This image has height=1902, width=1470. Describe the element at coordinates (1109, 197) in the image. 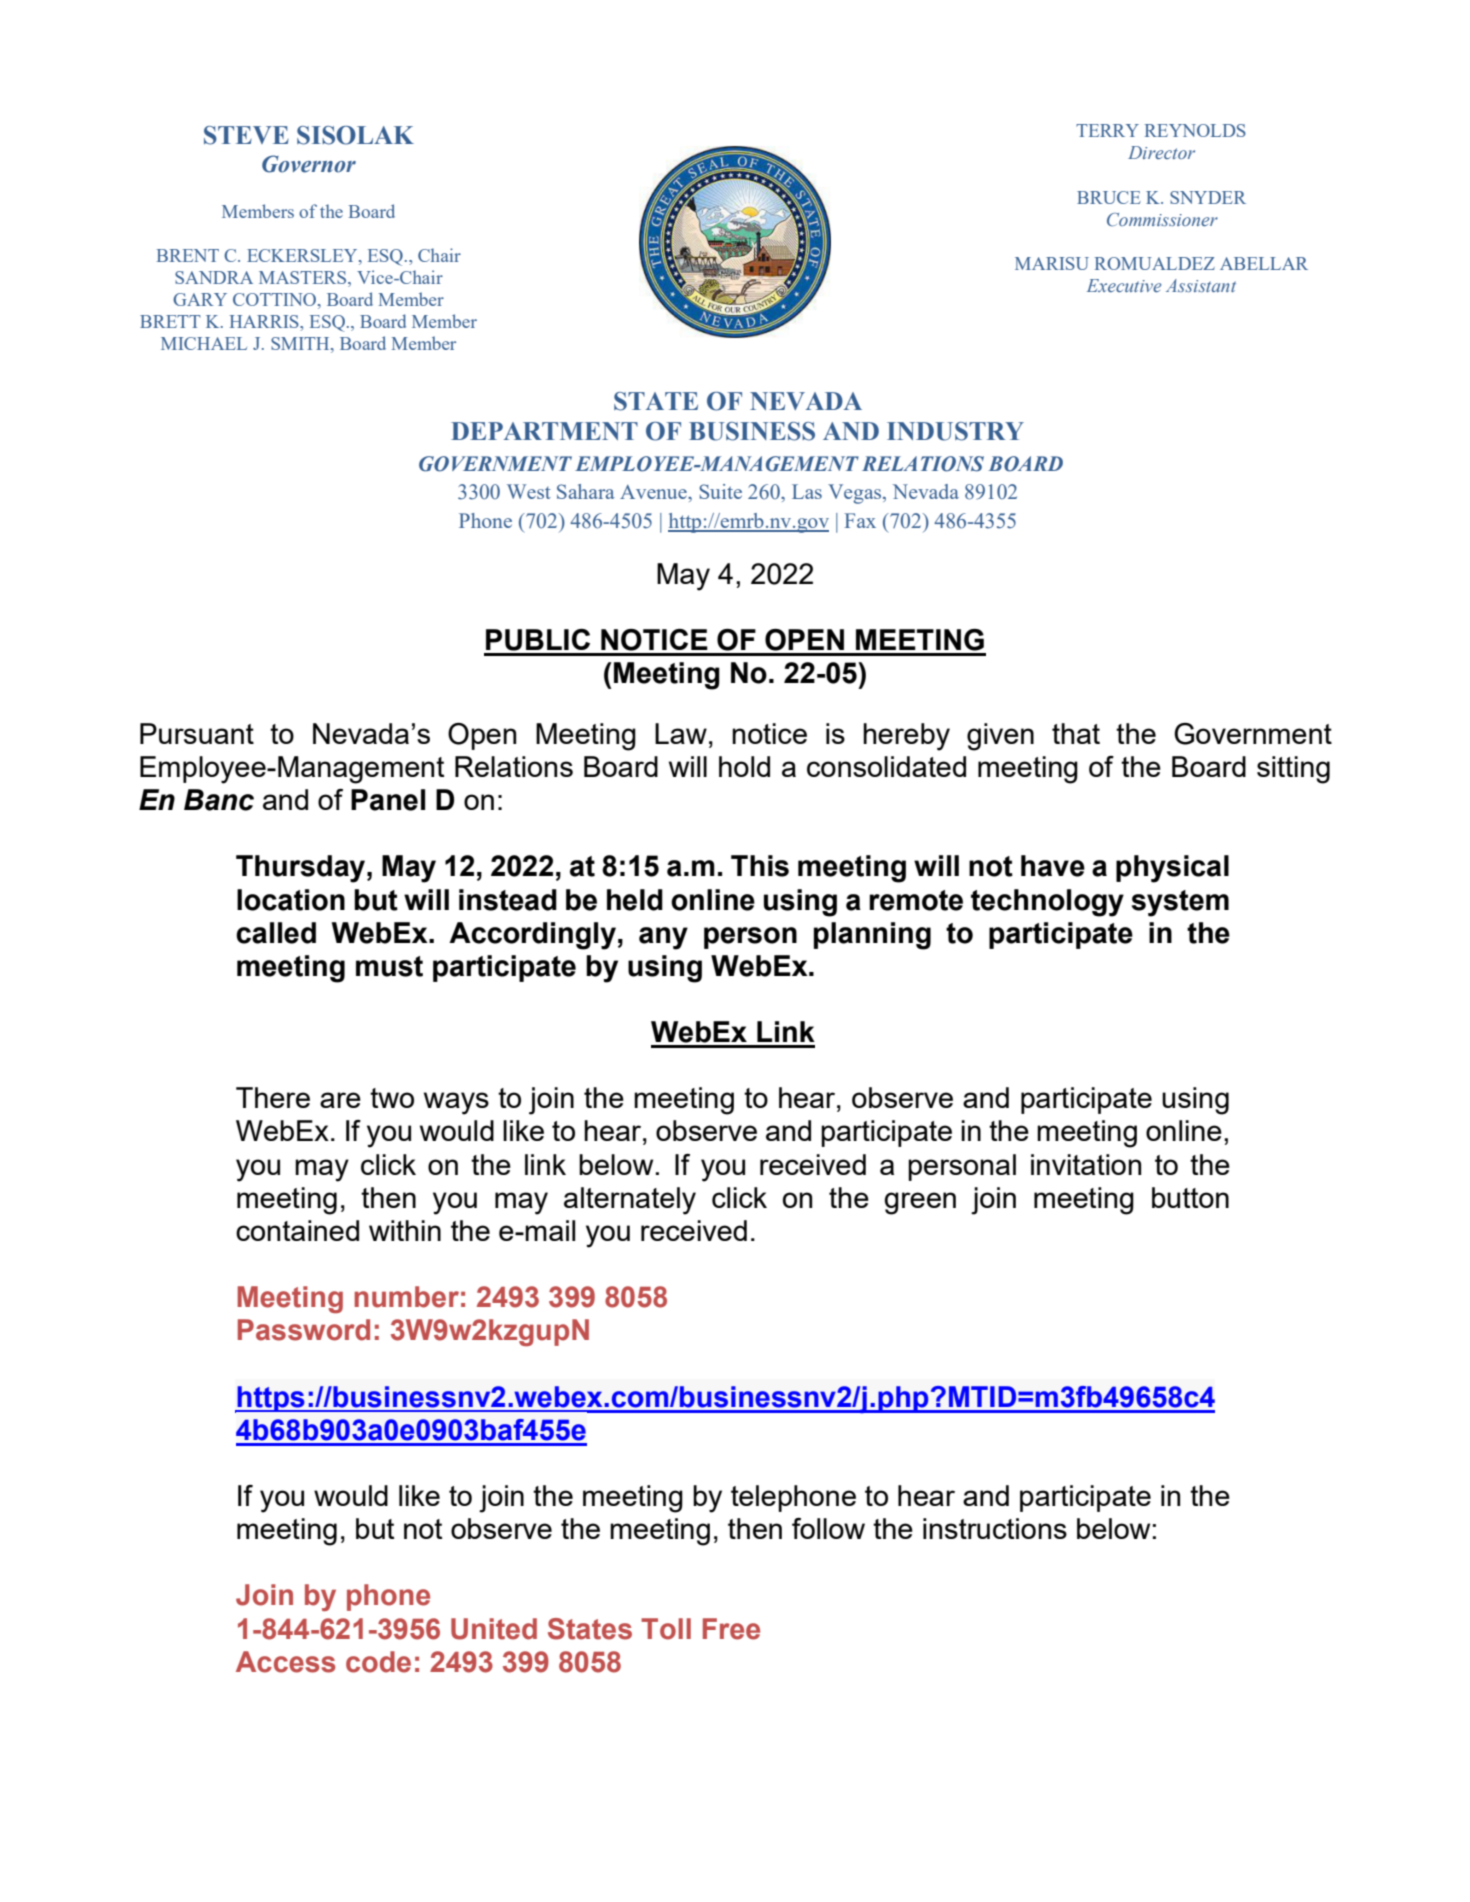

I see `BRUCE` at that location.
